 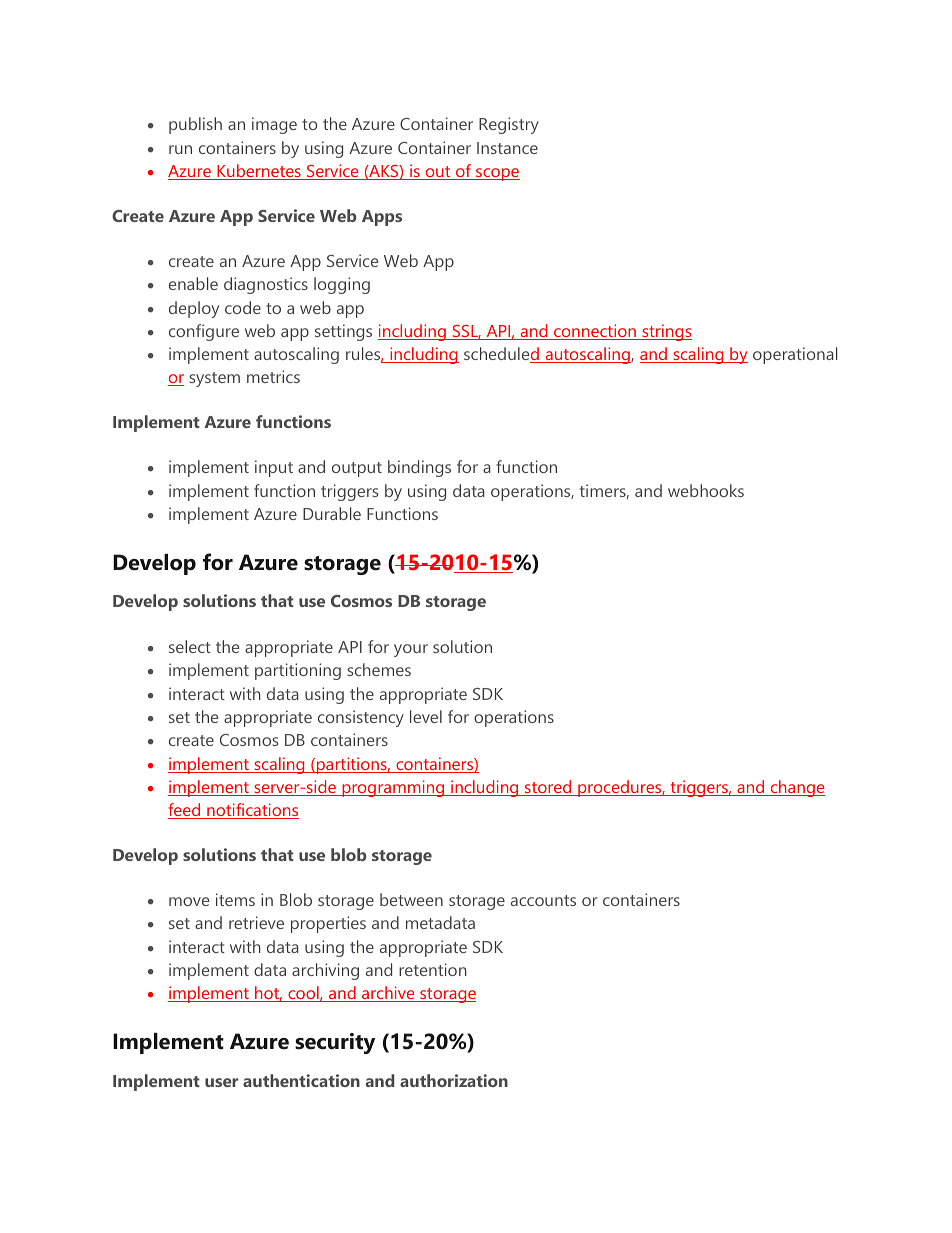 I want to click on scheduled, so click(x=502, y=355).
